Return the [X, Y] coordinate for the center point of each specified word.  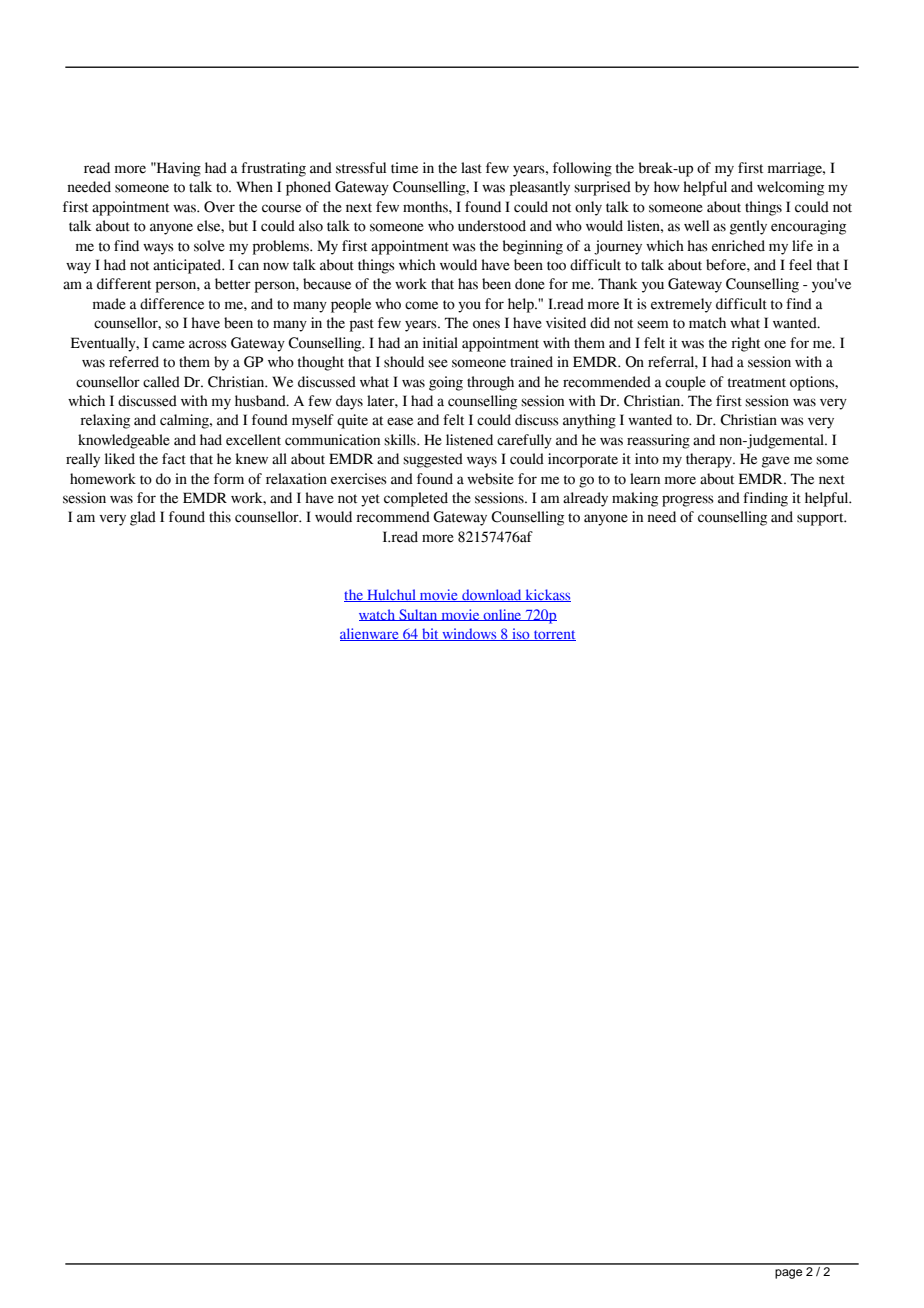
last [471, 168]
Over [219, 207]
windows [469, 634]
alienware [370, 634]
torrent [554, 635]
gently [748, 227]
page [788, 1274]
